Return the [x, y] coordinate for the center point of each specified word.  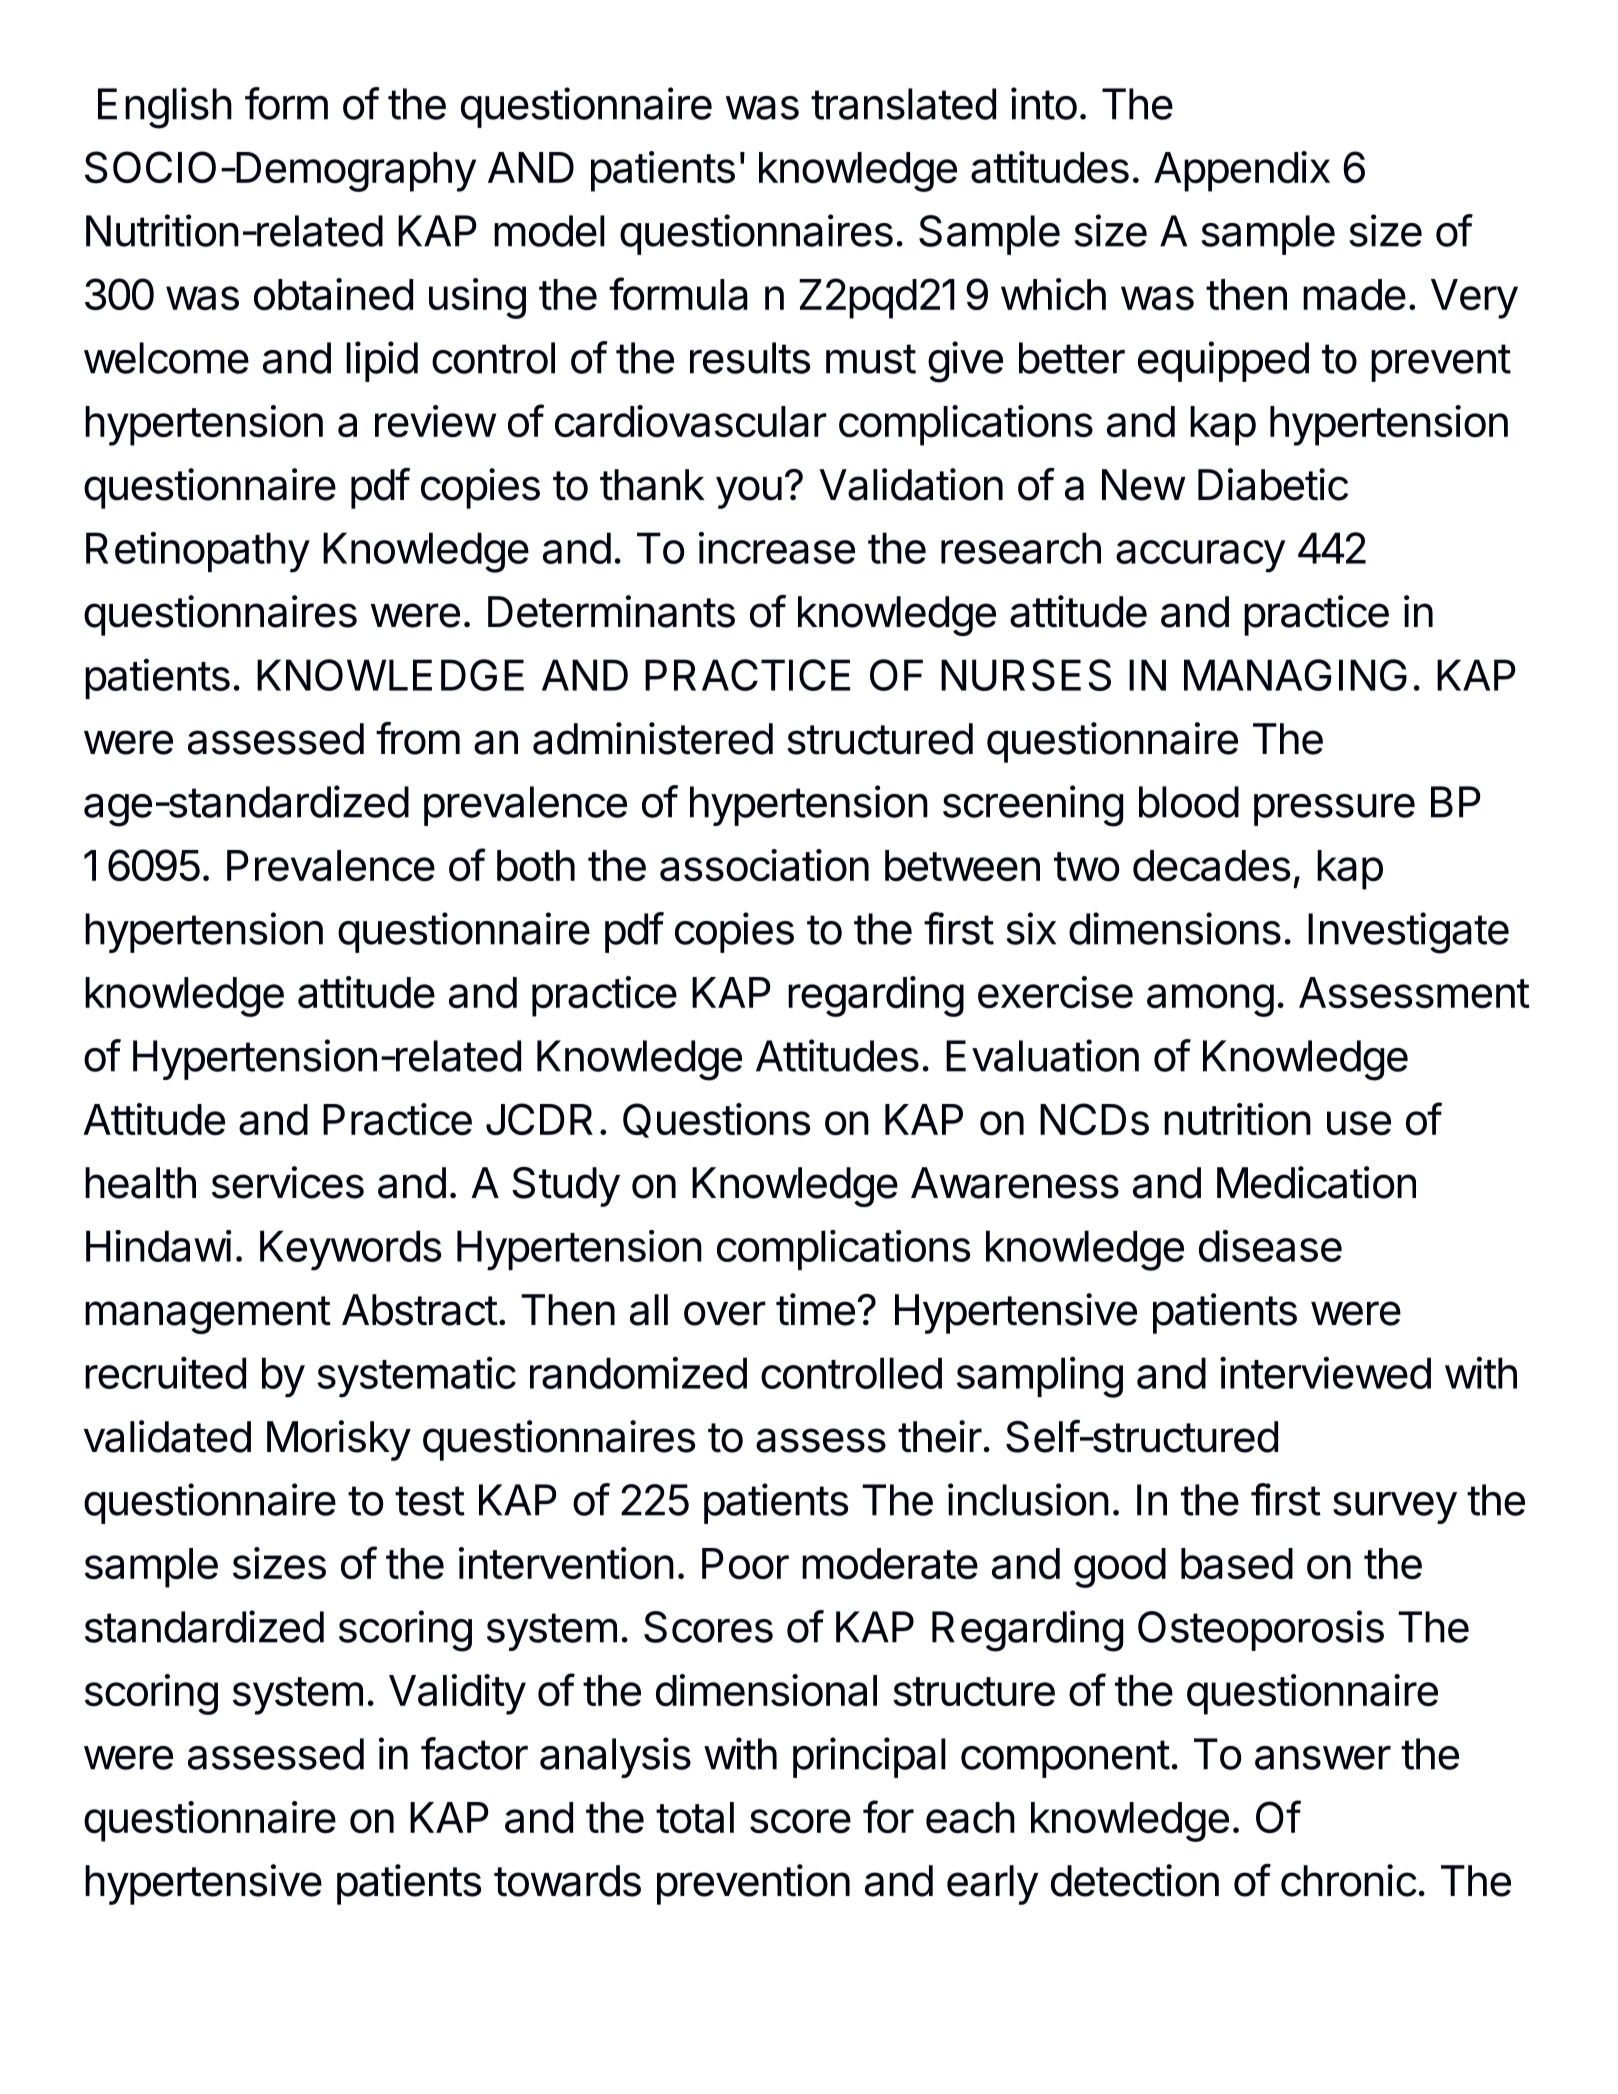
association [764, 865]
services [288, 1182]
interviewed [1325, 1372]
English [165, 108]
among [1210, 1000]
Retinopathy [198, 552]
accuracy [1200, 556]
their [940, 1436]
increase [777, 548]
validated [167, 1436]
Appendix [1242, 171]
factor [474, 1753]
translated [903, 104]
